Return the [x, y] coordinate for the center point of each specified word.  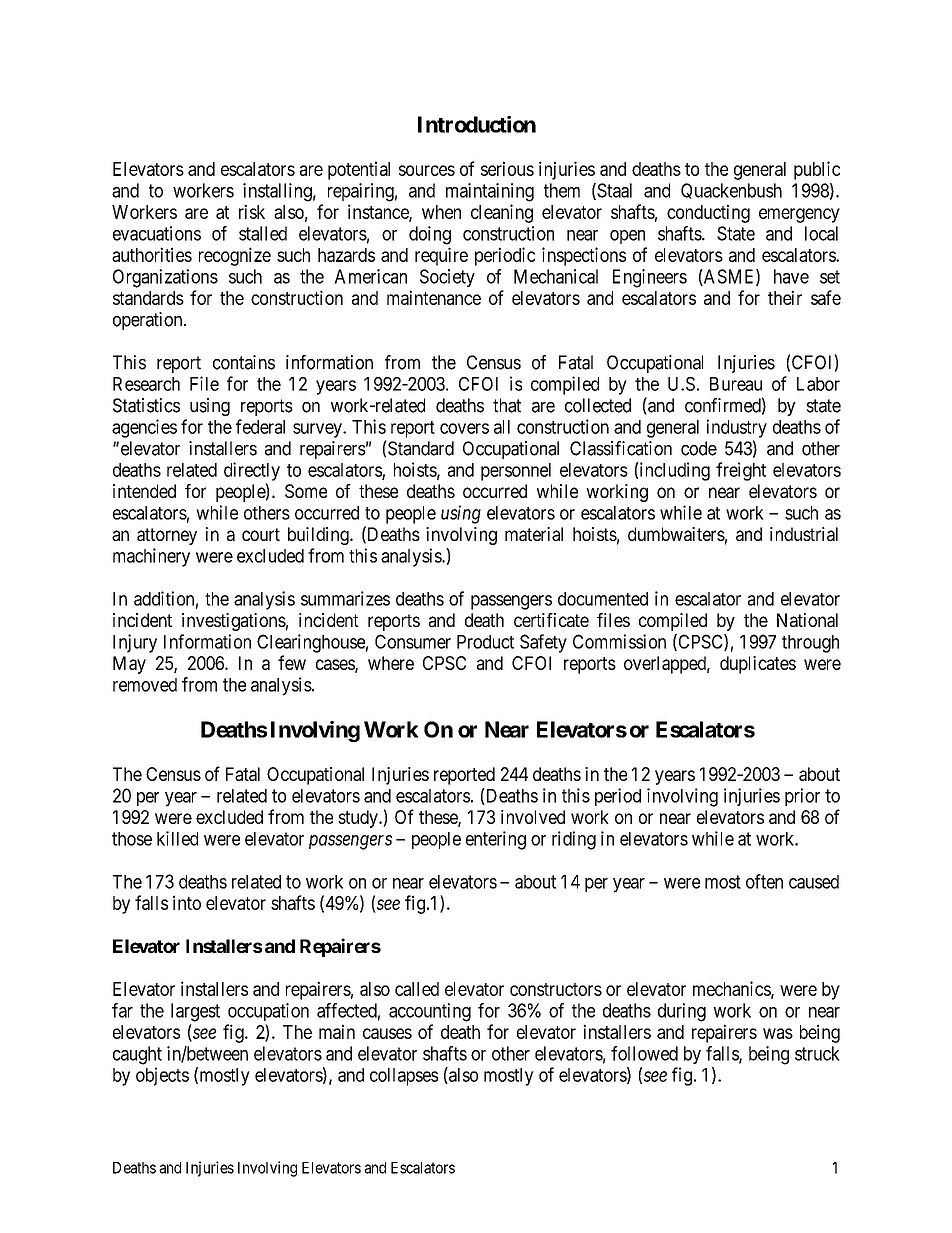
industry [737, 428]
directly [252, 471]
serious [507, 168]
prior [802, 797]
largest [195, 1012]
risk [252, 211]
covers [464, 428]
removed [145, 685]
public [817, 170]
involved [533, 817]
